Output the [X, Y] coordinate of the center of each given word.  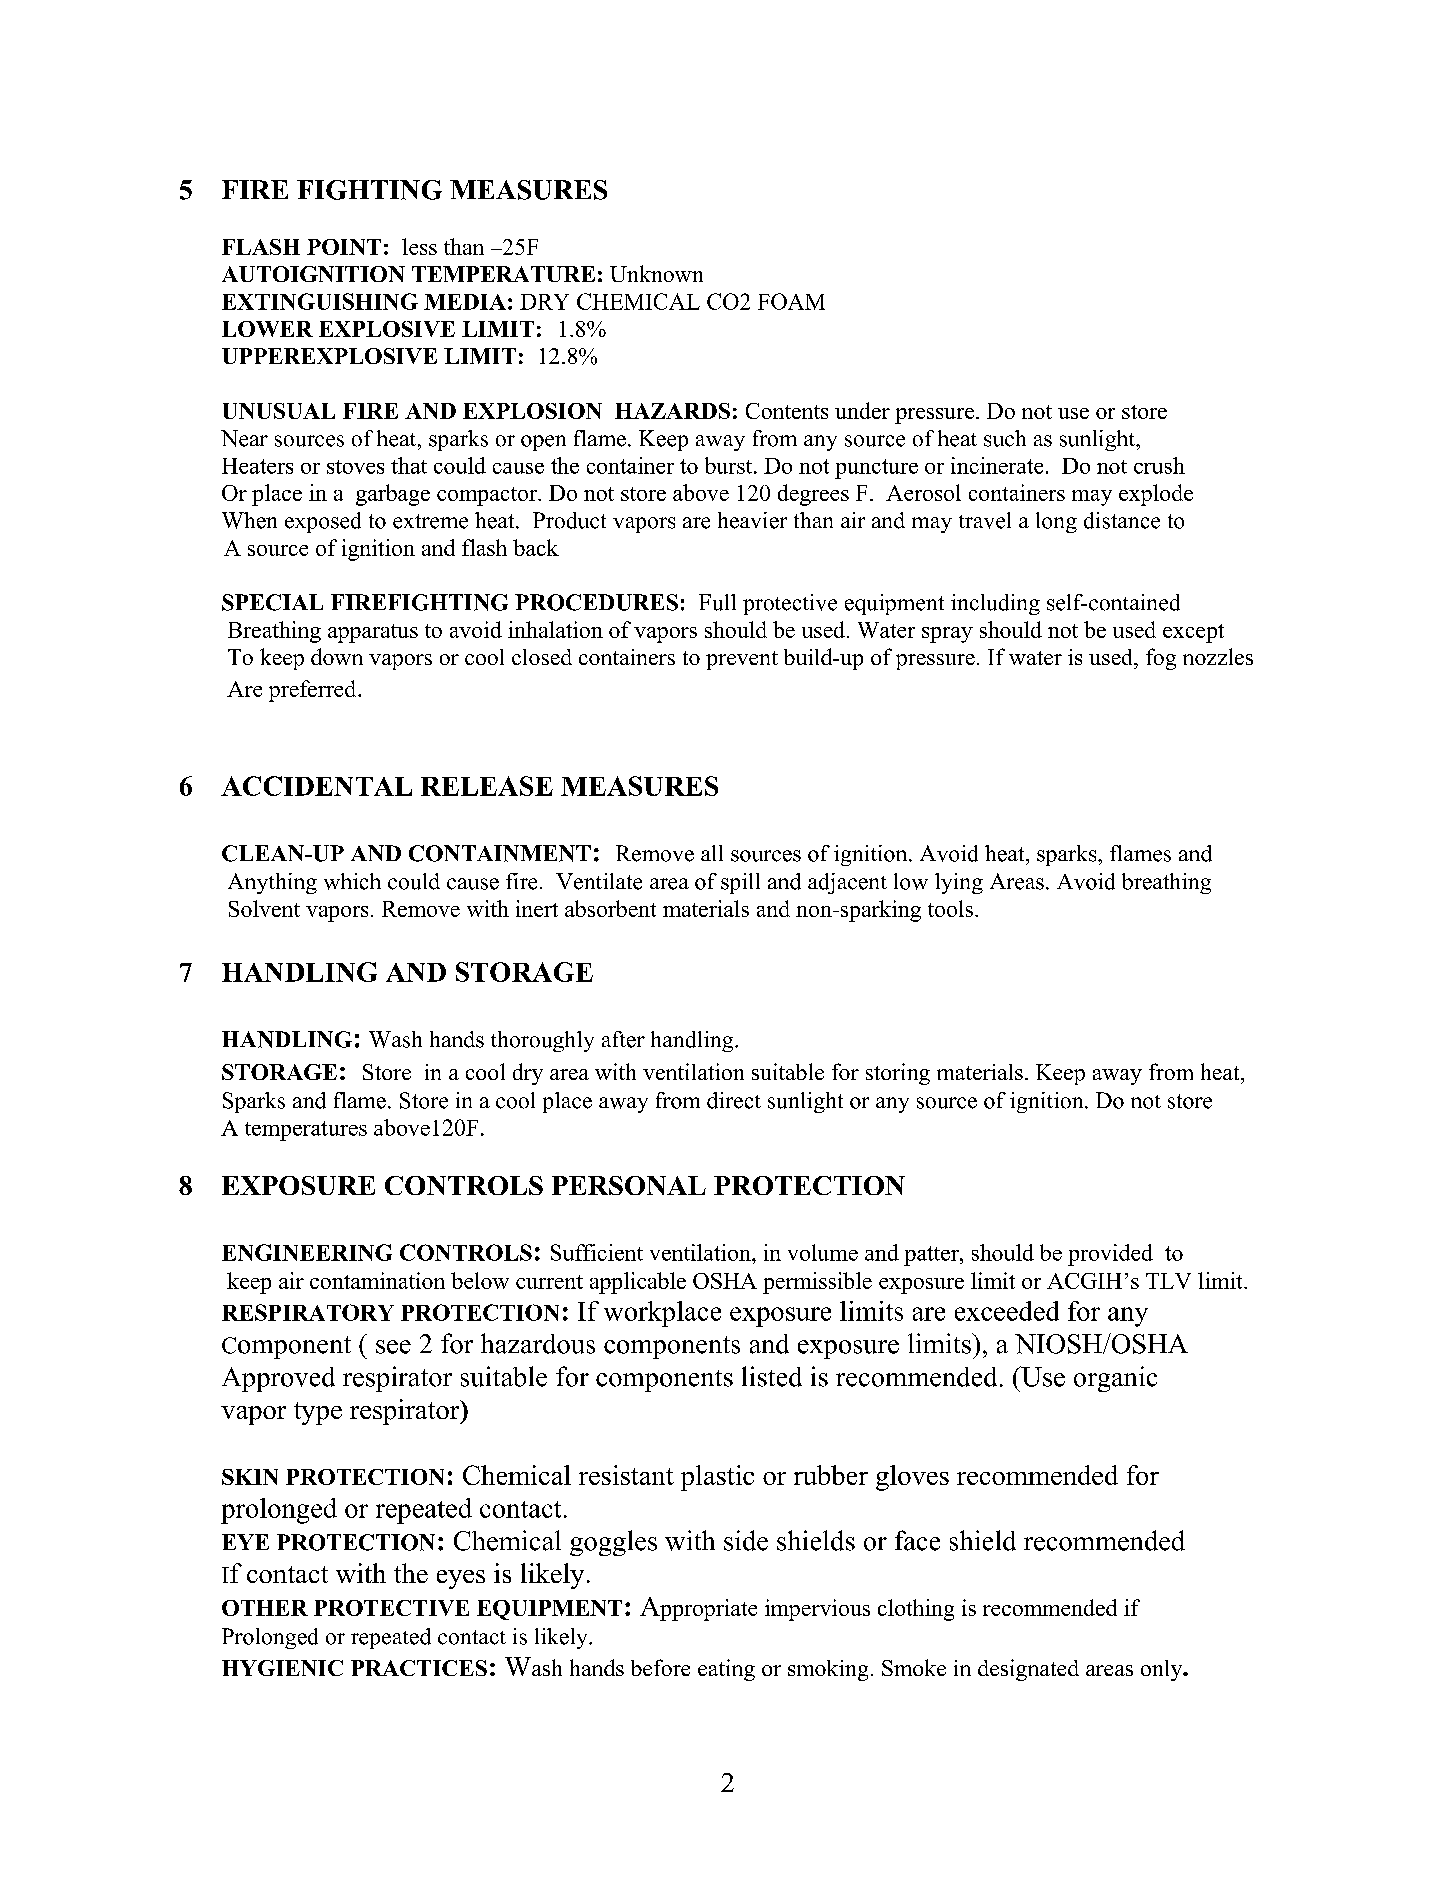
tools [952, 908]
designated [1028, 1670]
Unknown [656, 273]
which [352, 881]
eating [726, 1670]
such [1005, 438]
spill [740, 883]
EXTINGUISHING [320, 301]
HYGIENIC [282, 1668]
